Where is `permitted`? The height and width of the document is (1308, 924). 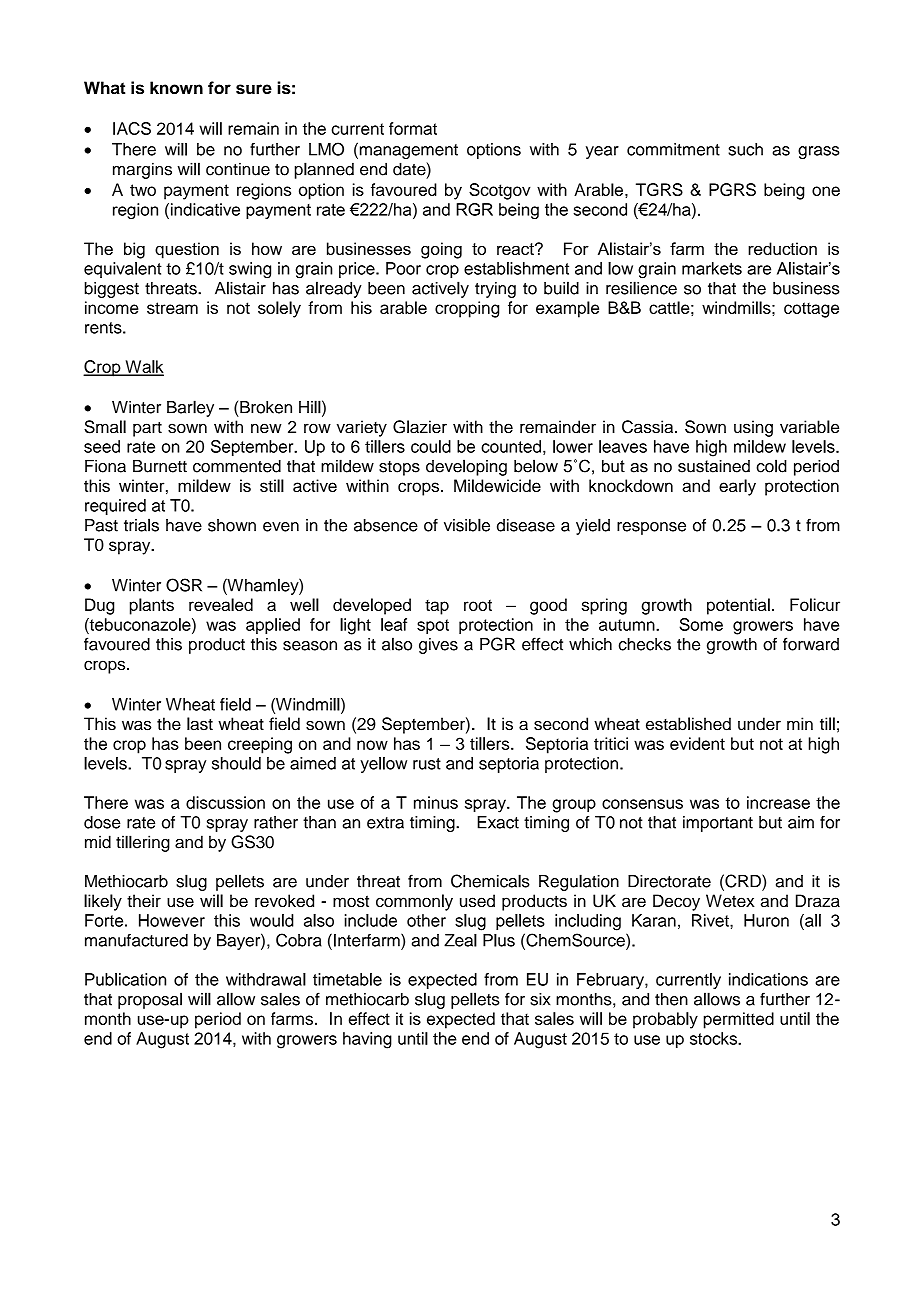 permitted is located at coordinates (739, 1020).
